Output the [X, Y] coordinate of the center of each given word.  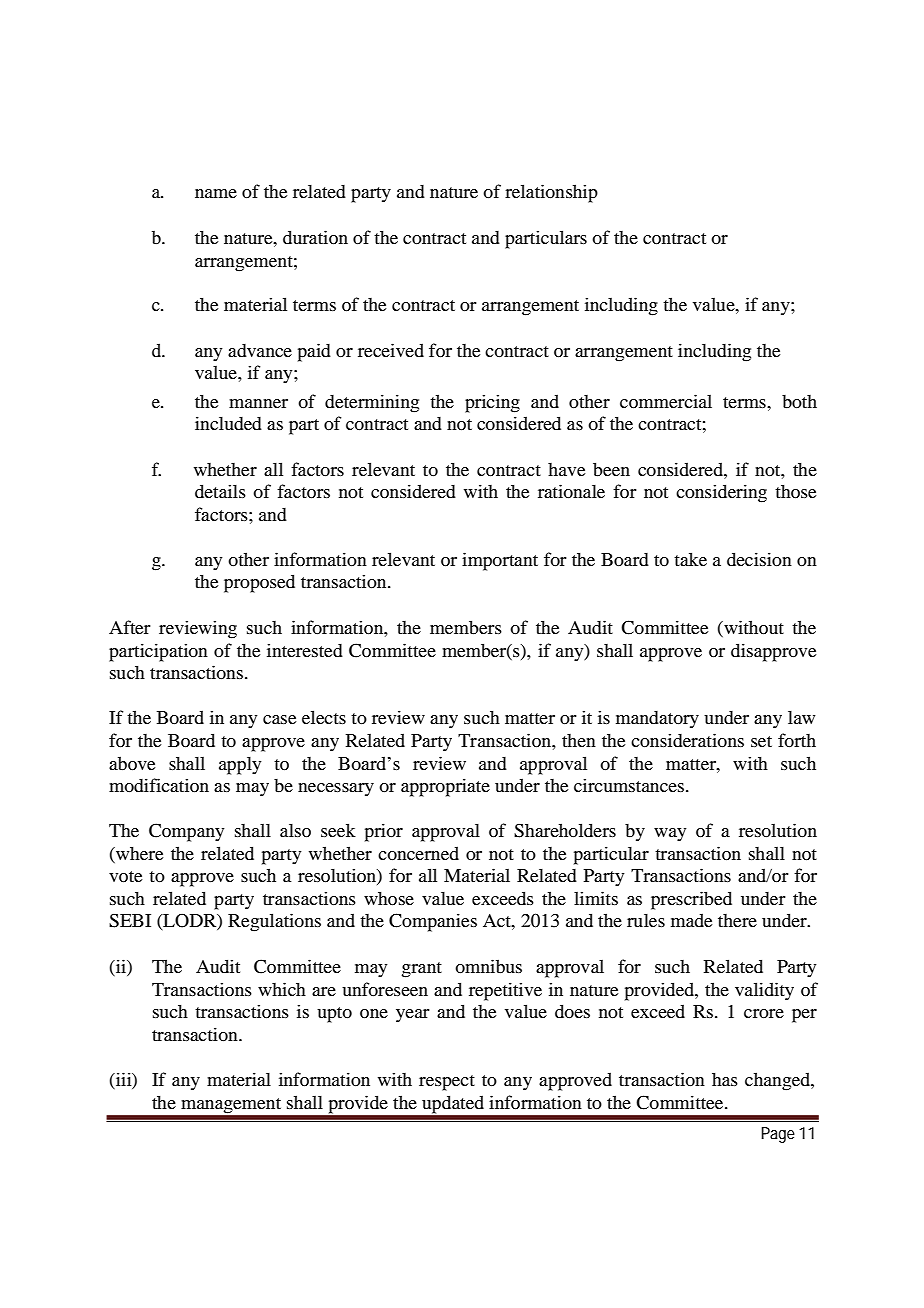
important [500, 561]
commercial [666, 401]
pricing [492, 403]
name [216, 193]
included [228, 423]
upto [334, 1015]
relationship [551, 193]
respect [447, 1083]
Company [186, 832]
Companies [433, 922]
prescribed [691, 900]
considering [721, 493]
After [129, 627]
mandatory [657, 719]
